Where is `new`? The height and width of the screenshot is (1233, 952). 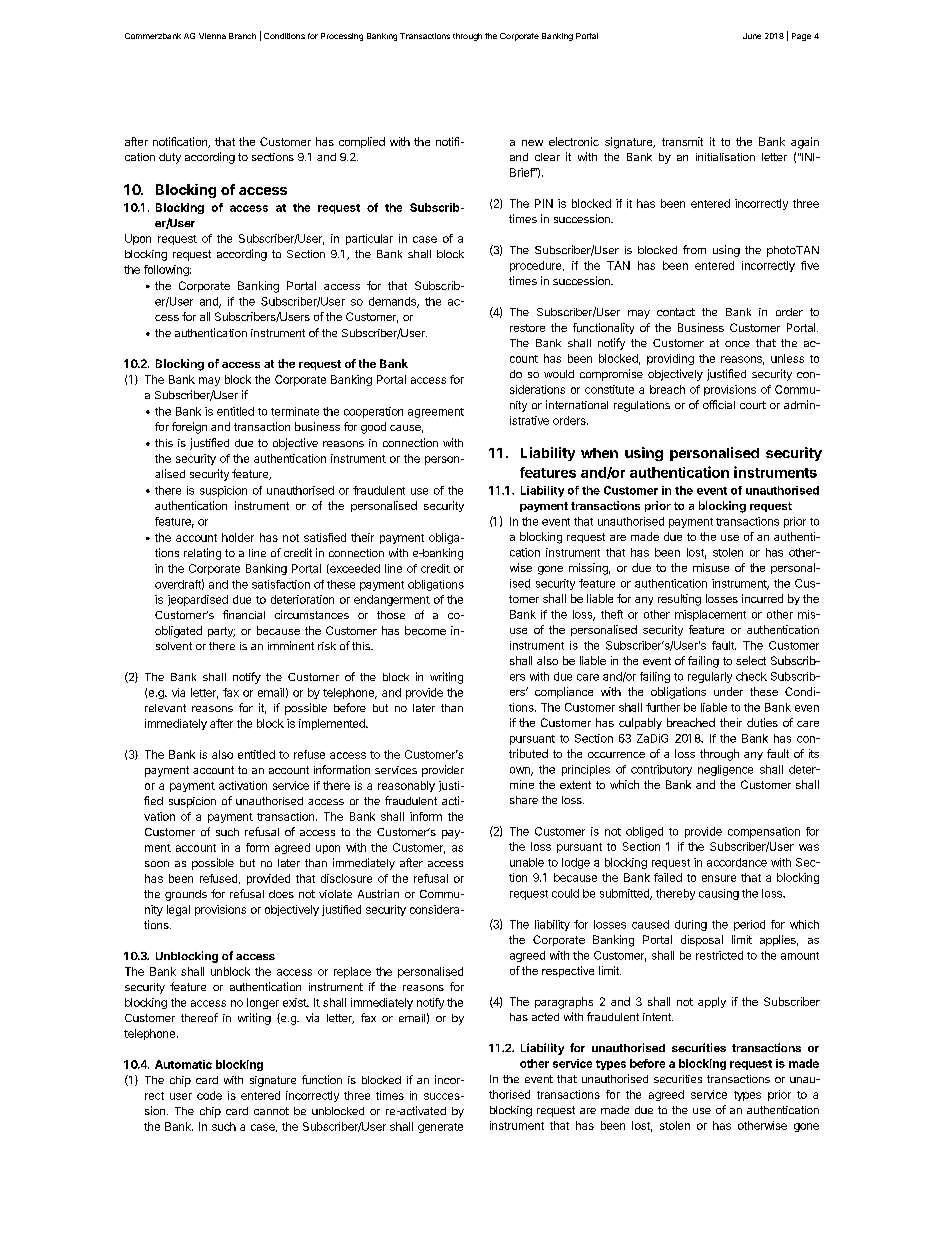 new is located at coordinates (532, 143).
